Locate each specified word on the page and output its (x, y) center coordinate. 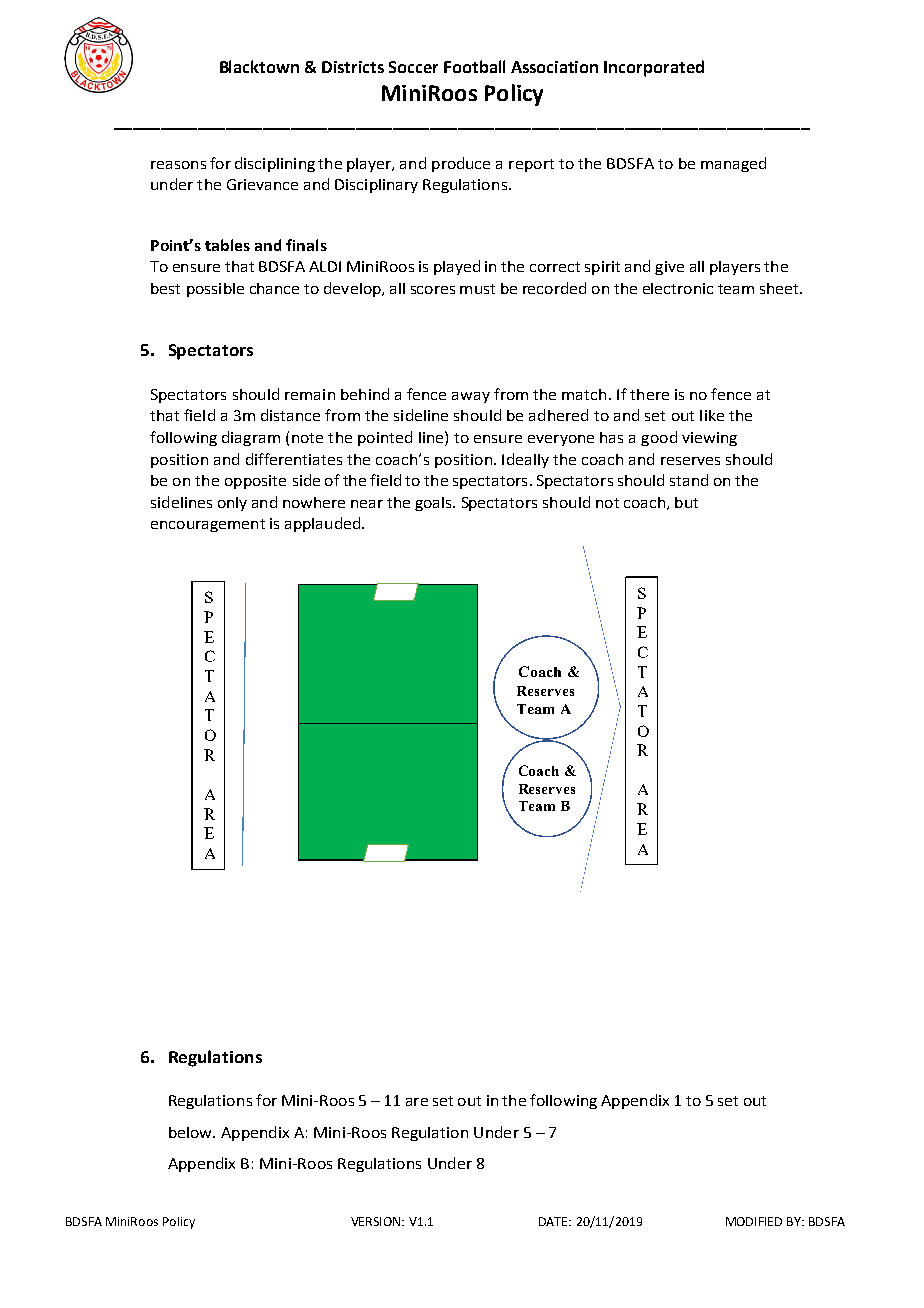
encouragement (208, 525)
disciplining (275, 164)
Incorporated (654, 68)
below (191, 1132)
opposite (255, 482)
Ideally (525, 460)
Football (474, 66)
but (686, 502)
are (417, 1102)
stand (689, 480)
